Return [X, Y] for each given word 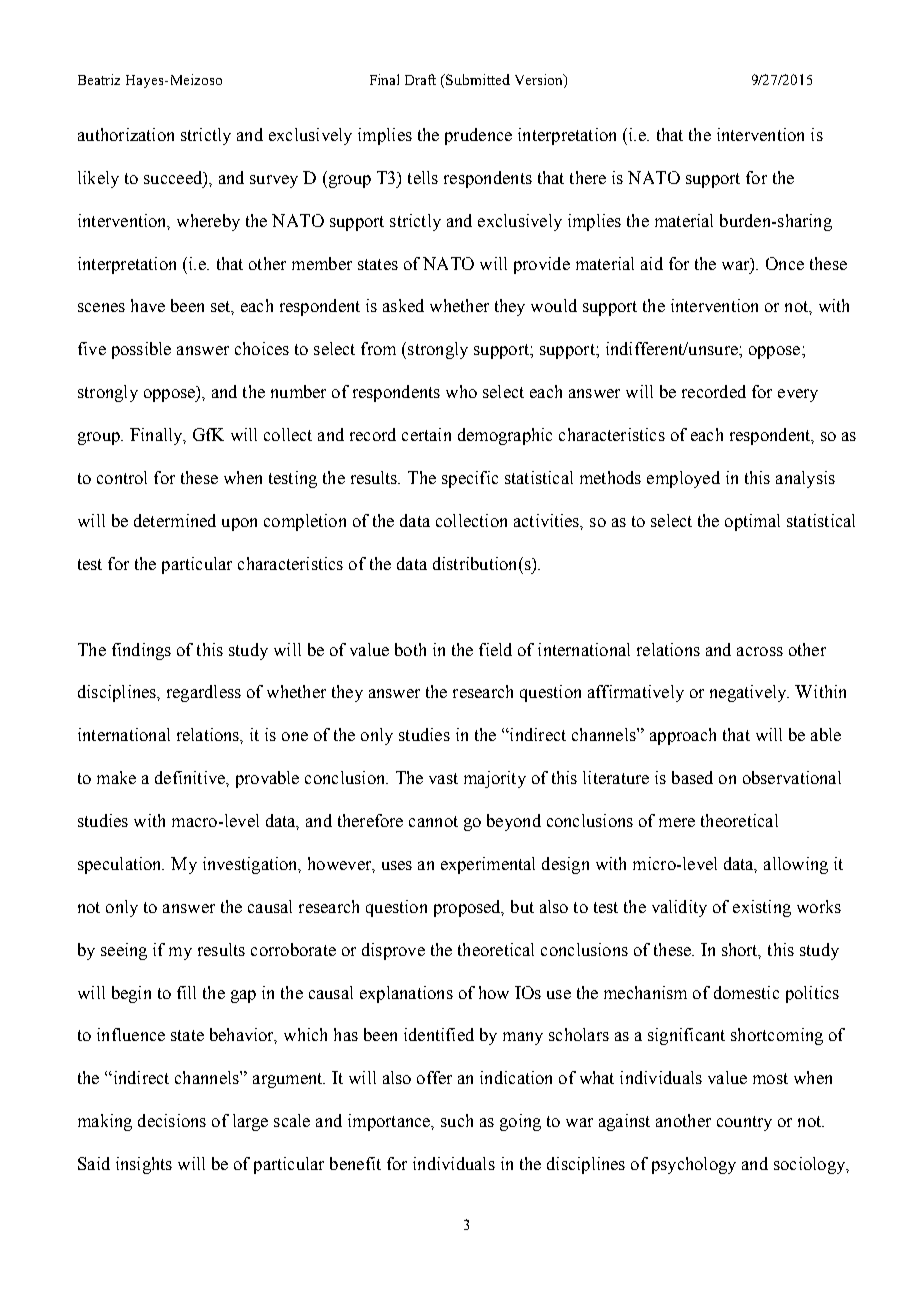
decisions [172, 1120]
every [798, 395]
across [760, 651]
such [457, 1120]
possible [141, 350]
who [461, 391]
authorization [126, 134]
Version [540, 81]
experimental [488, 865]
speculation [121, 865]
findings [141, 651]
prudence [478, 136]
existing [762, 908]
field [495, 649]
